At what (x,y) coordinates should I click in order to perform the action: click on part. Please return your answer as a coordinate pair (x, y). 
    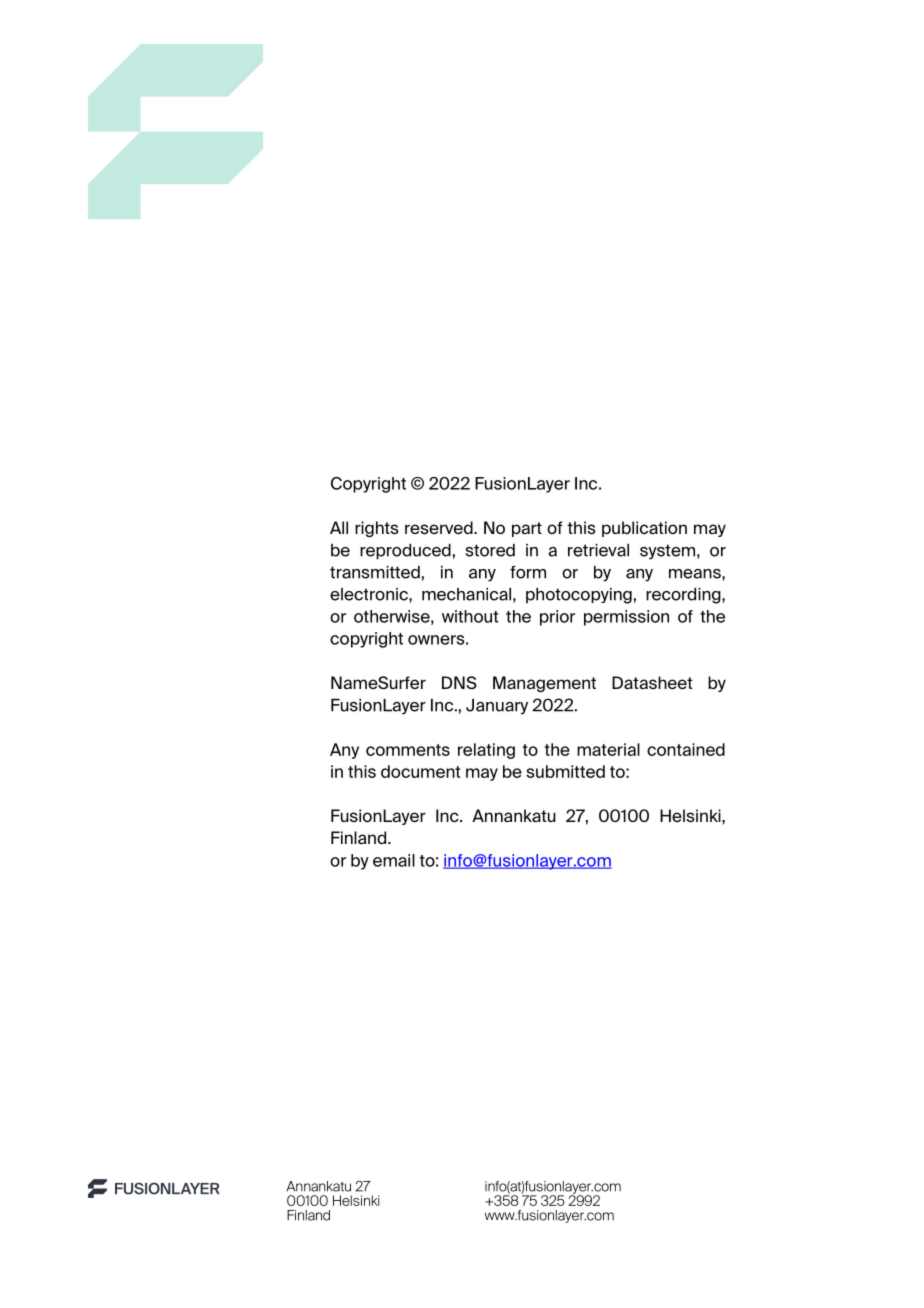
    Looking at the image, I should click on (527, 529).
